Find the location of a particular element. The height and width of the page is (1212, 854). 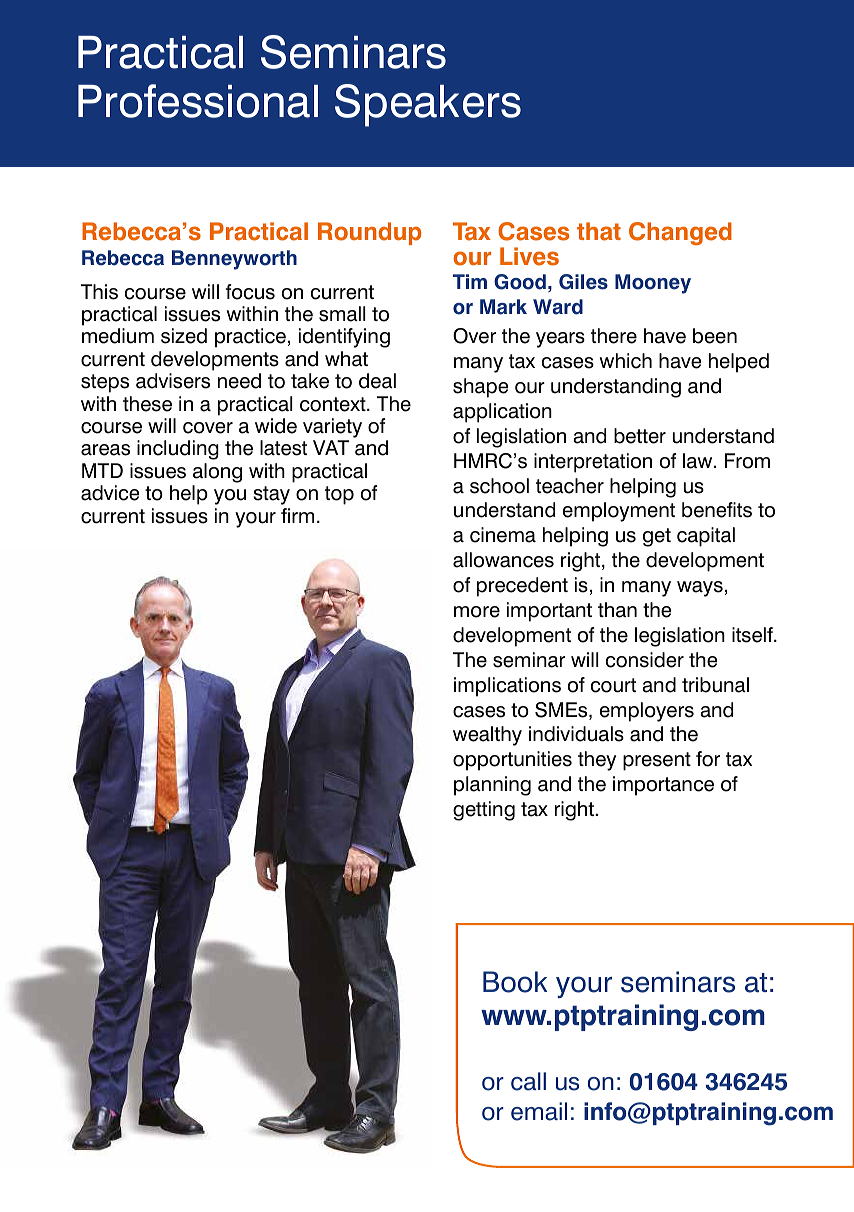

ways is located at coordinates (700, 589).
